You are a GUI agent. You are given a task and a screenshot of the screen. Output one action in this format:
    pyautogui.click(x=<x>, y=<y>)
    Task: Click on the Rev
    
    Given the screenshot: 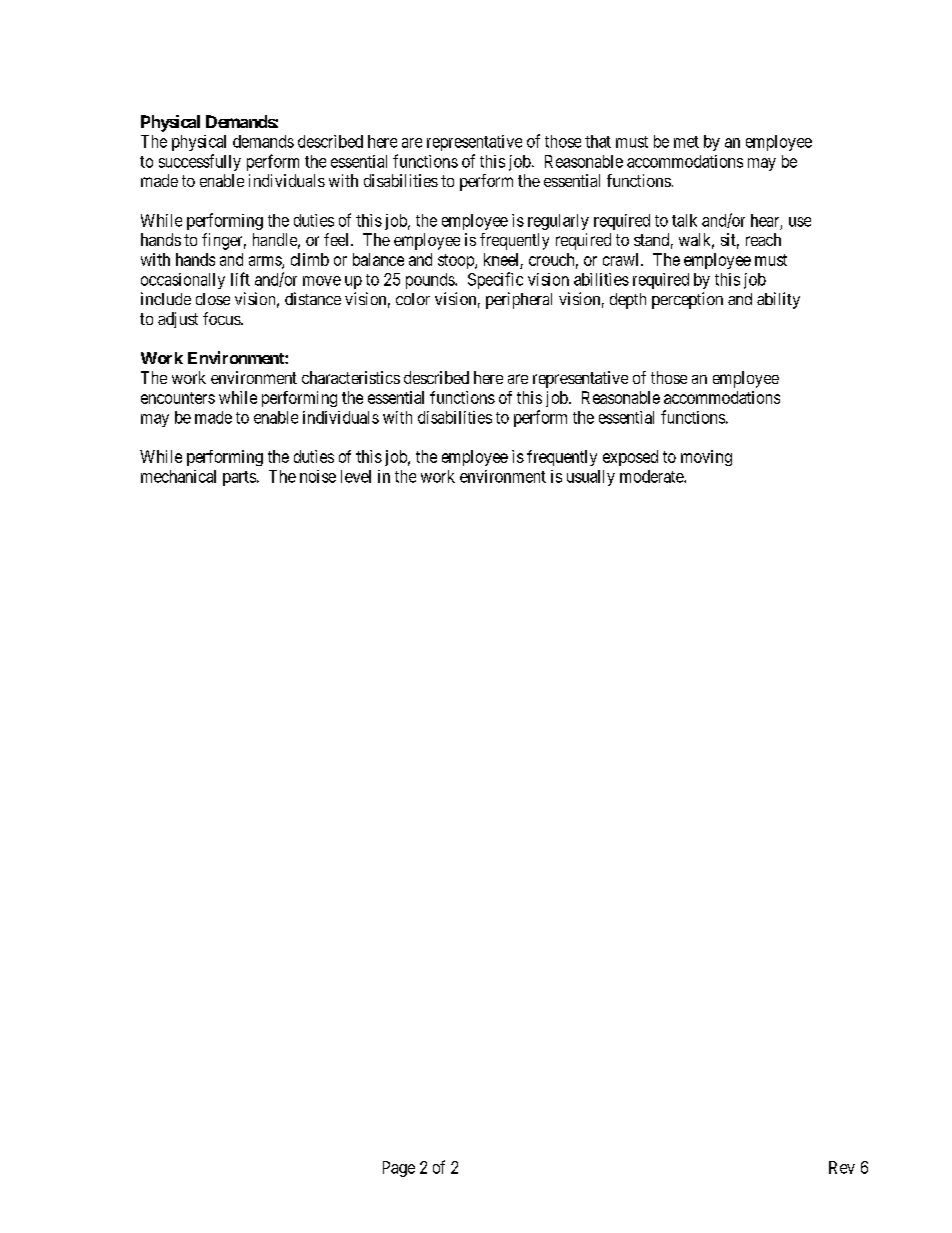 What is the action you would take?
    pyautogui.click(x=842, y=1167)
